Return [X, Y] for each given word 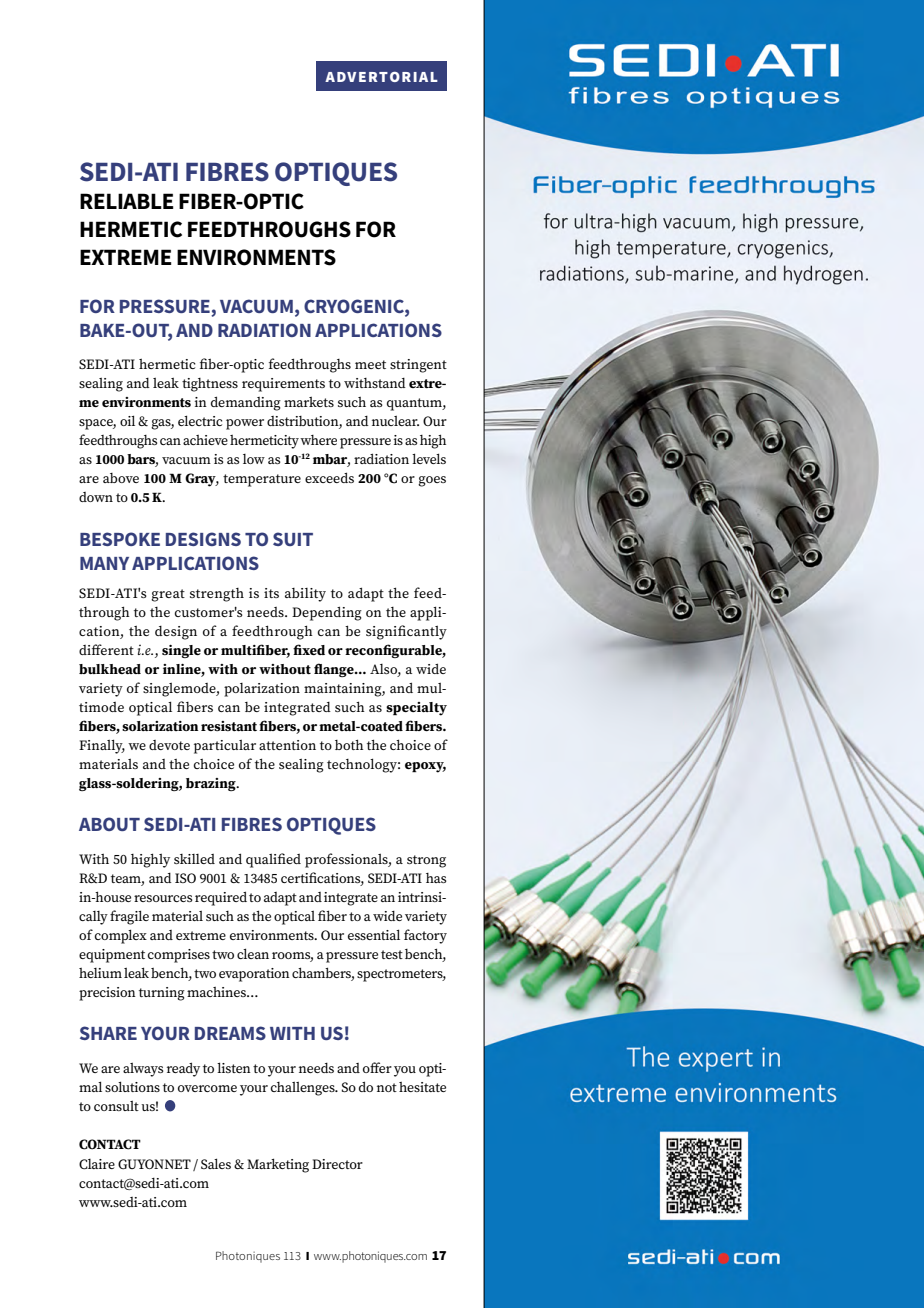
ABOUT [109, 824]
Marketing [278, 1165]
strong [426, 861]
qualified [273, 860]
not [387, 1087]
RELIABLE [127, 201]
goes [432, 481]
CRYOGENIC [355, 306]
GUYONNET [154, 1164]
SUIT [293, 539]
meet [370, 364]
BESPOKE [120, 539]
